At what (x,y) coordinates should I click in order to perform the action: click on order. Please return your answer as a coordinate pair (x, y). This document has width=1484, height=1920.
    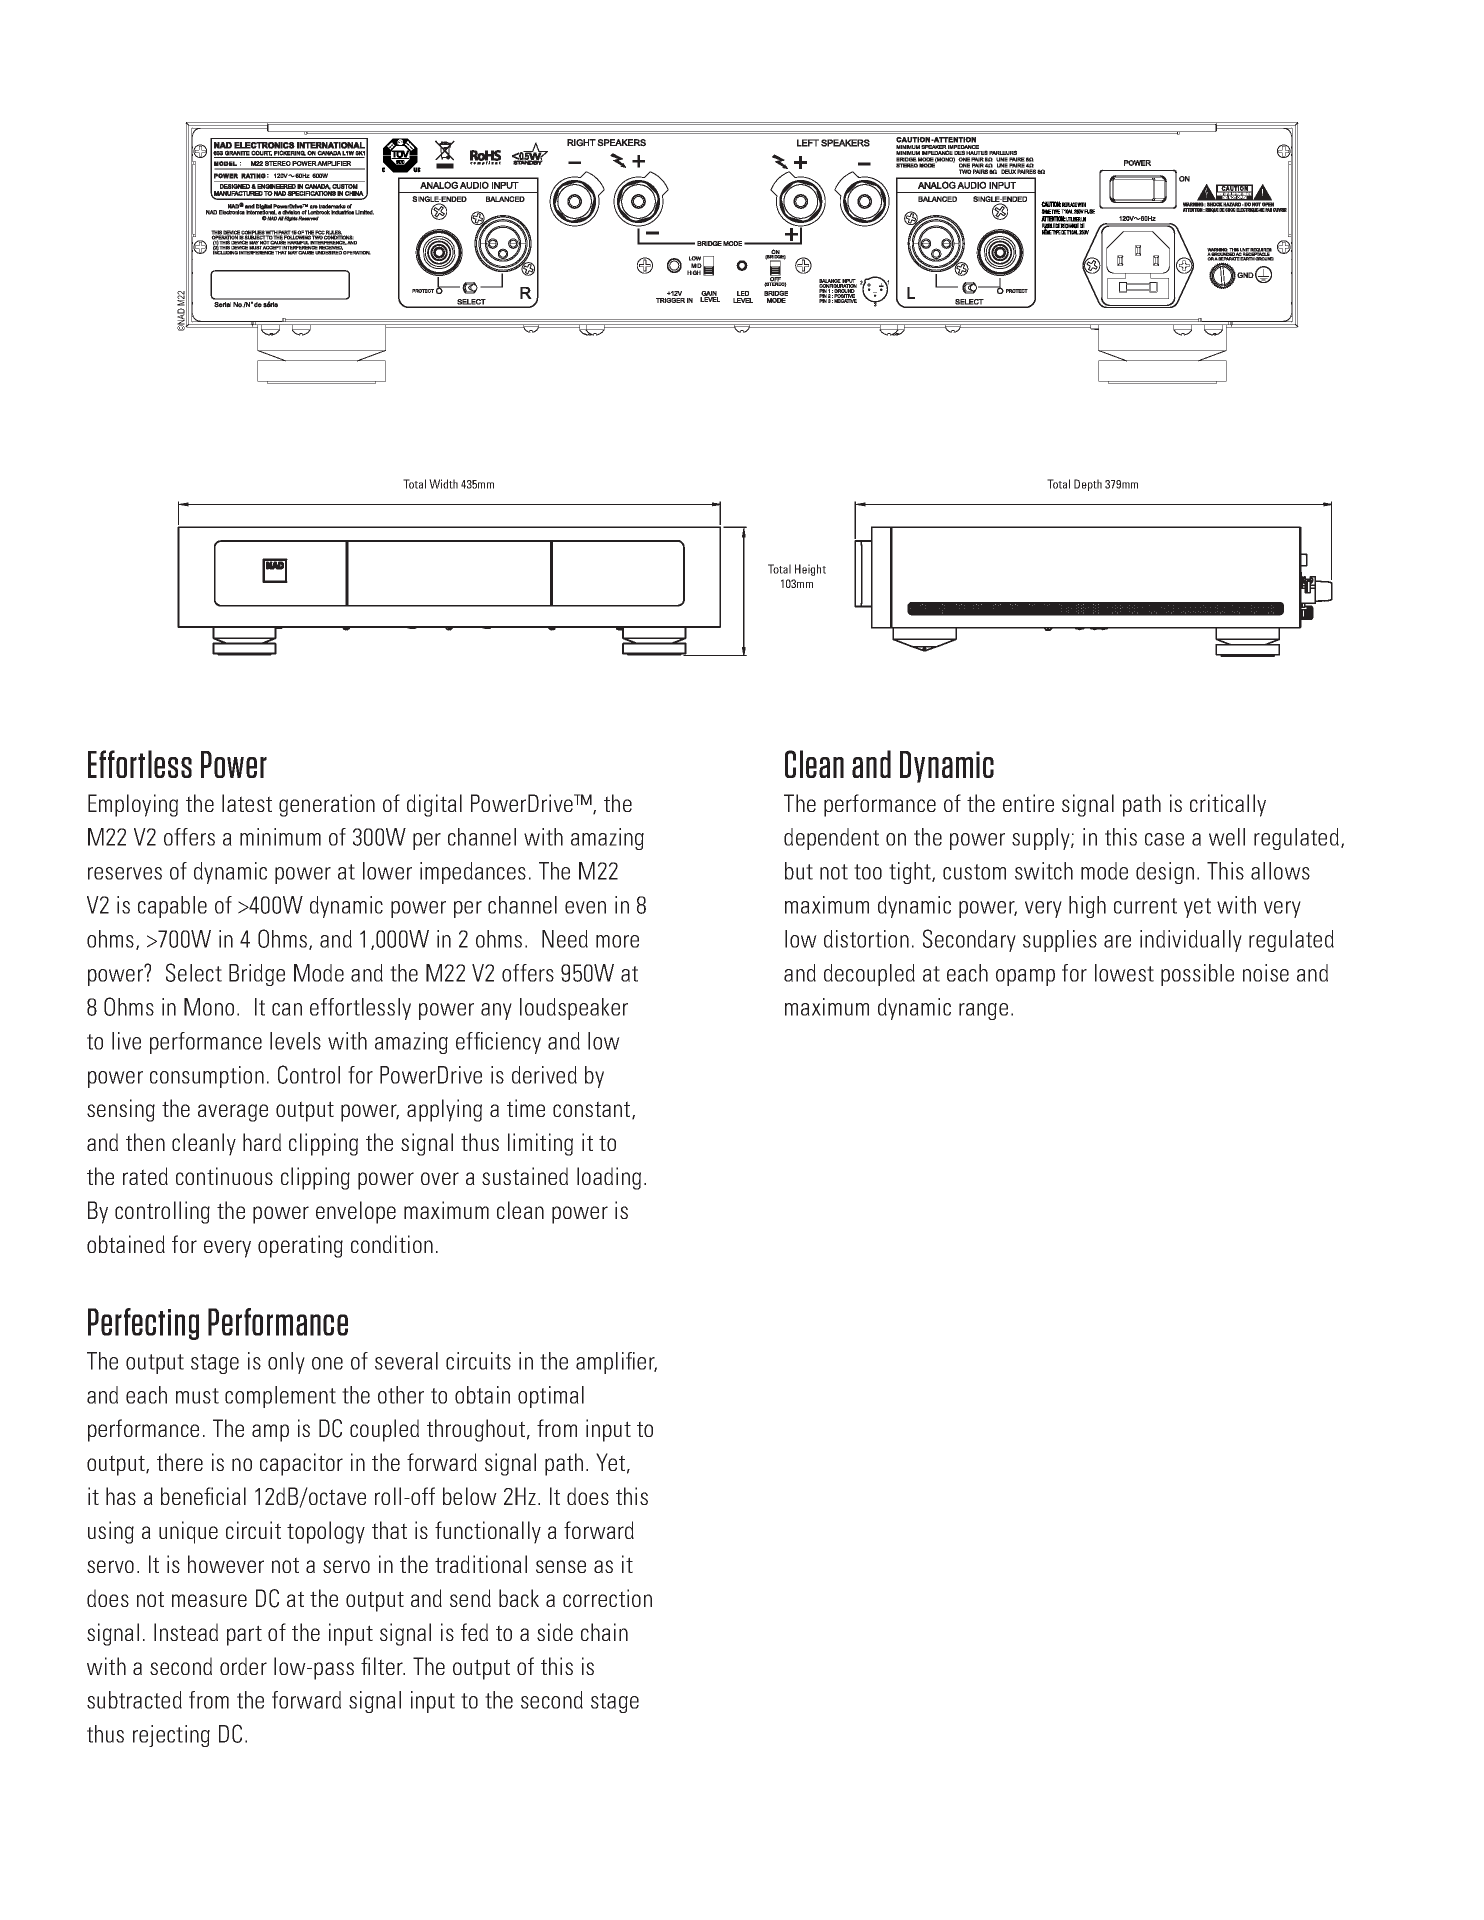
    Looking at the image, I should click on (243, 1666).
